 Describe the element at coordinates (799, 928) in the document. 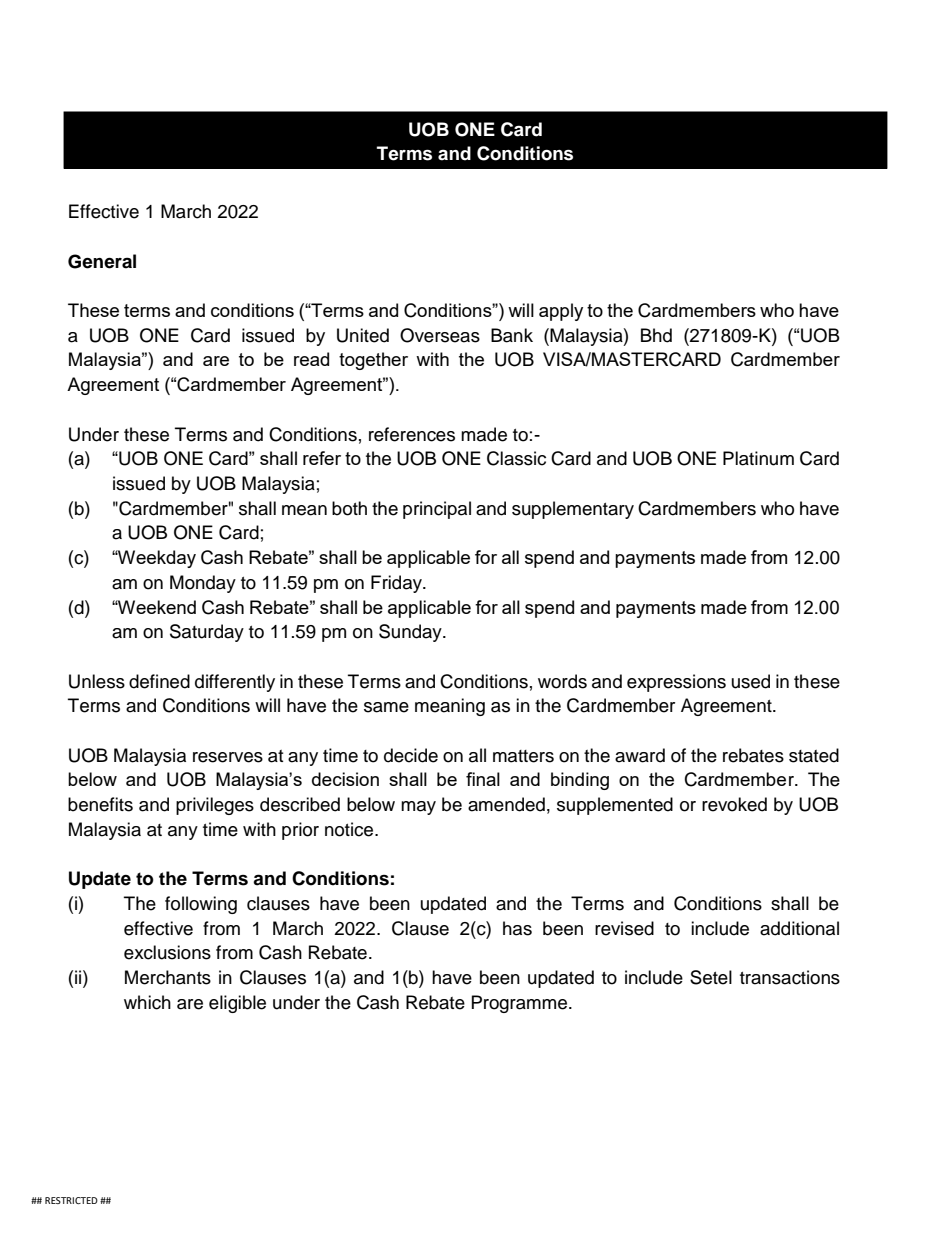

I see `additional` at that location.
